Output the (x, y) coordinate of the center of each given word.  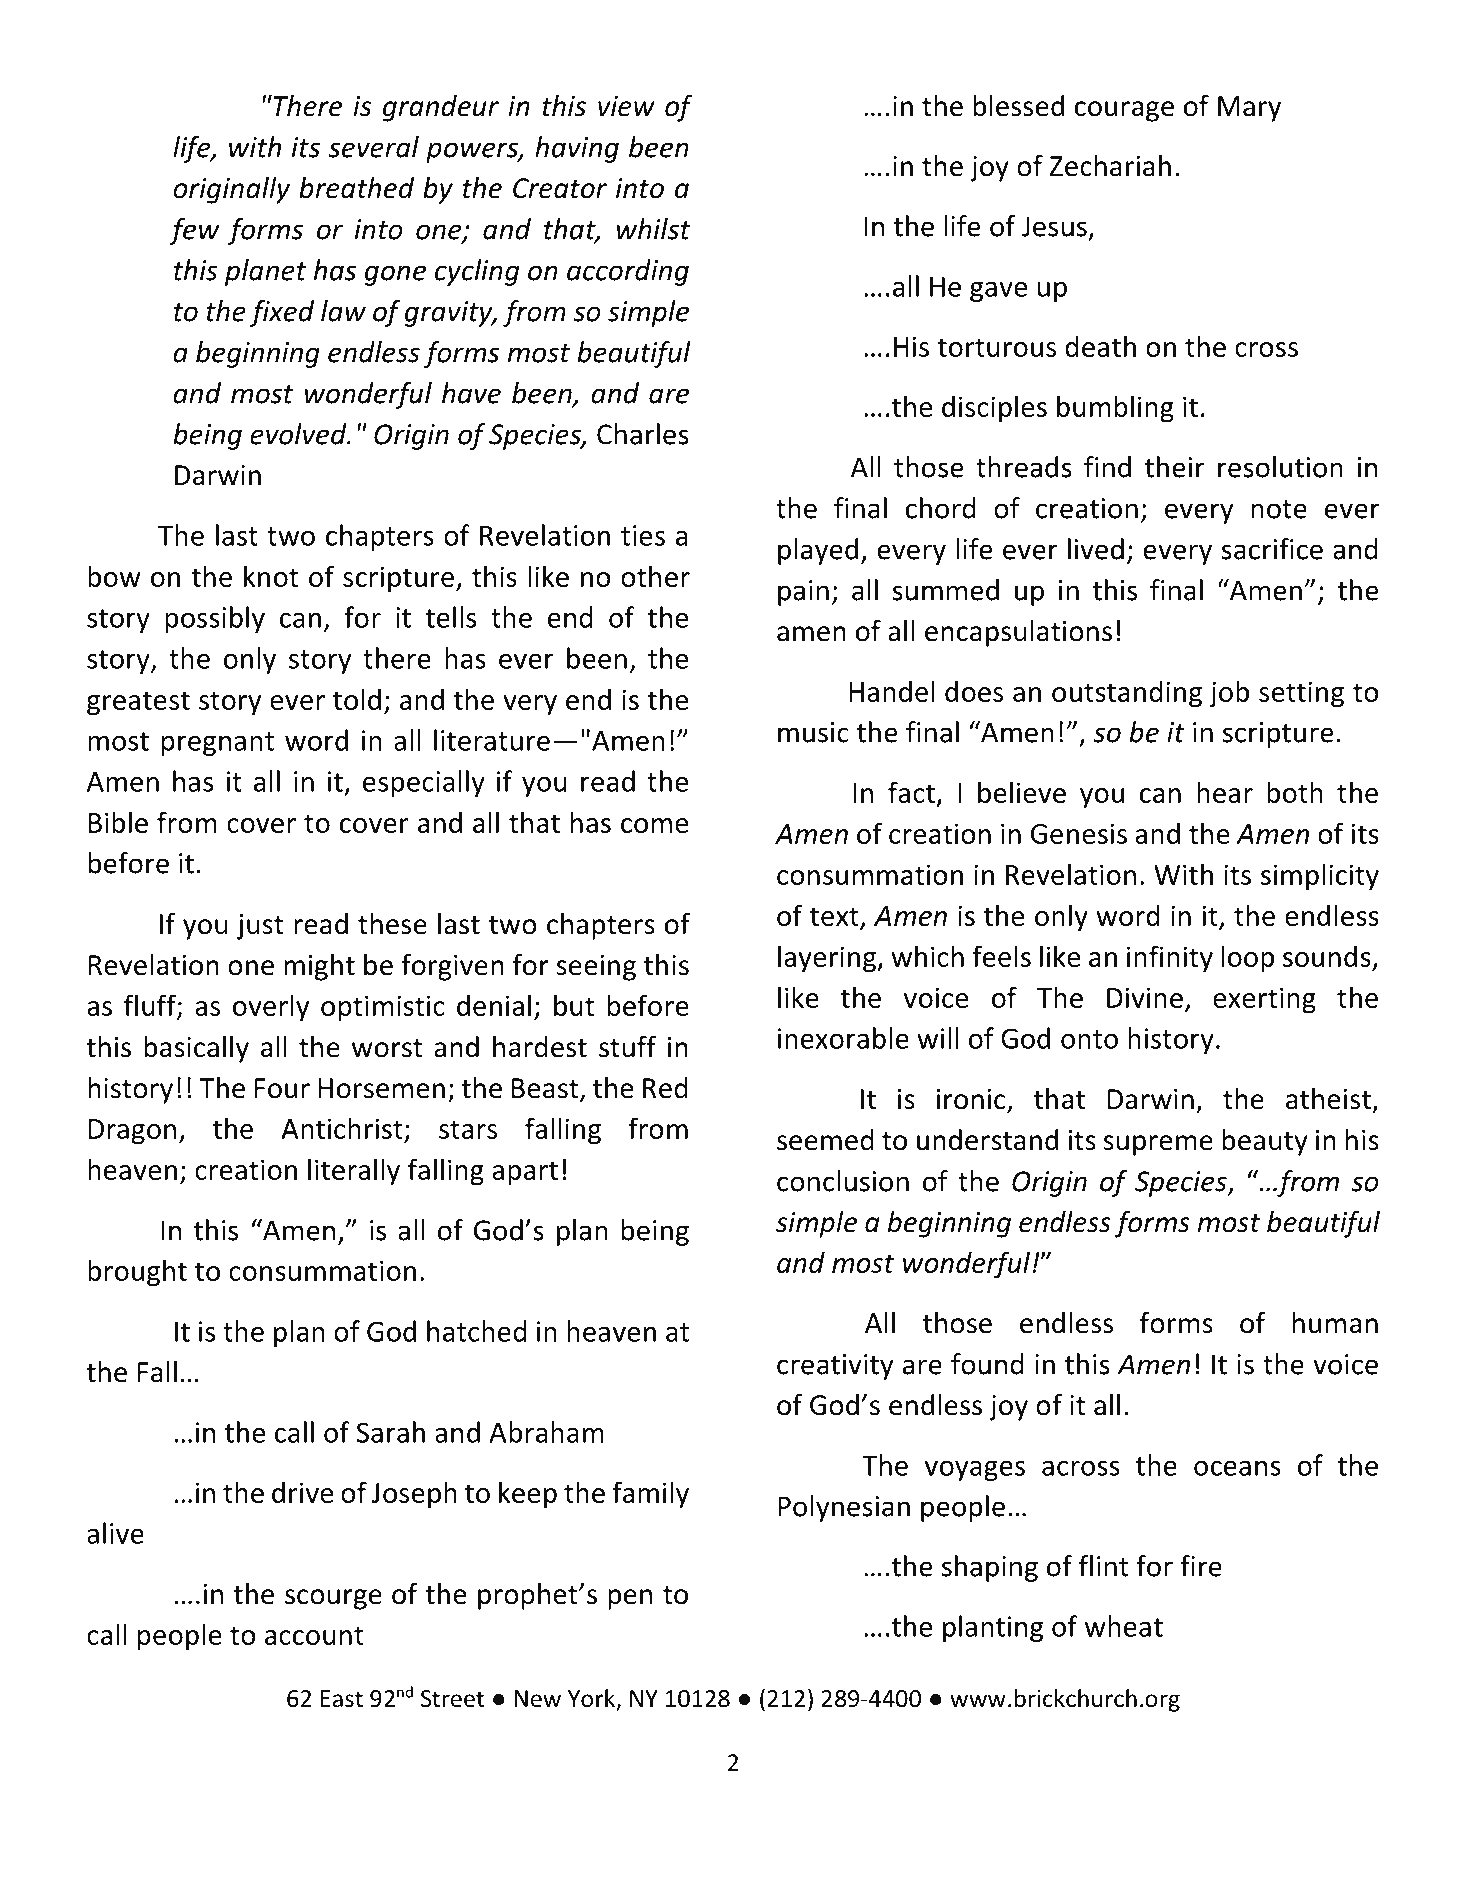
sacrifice (1272, 549)
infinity (1170, 959)
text (835, 918)
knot (271, 576)
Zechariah (1110, 166)
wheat (1124, 1626)
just (260, 927)
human (1335, 1323)
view (626, 106)
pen (630, 1599)
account (314, 1635)
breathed (356, 188)
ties (643, 535)
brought (137, 1273)
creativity (835, 1367)
